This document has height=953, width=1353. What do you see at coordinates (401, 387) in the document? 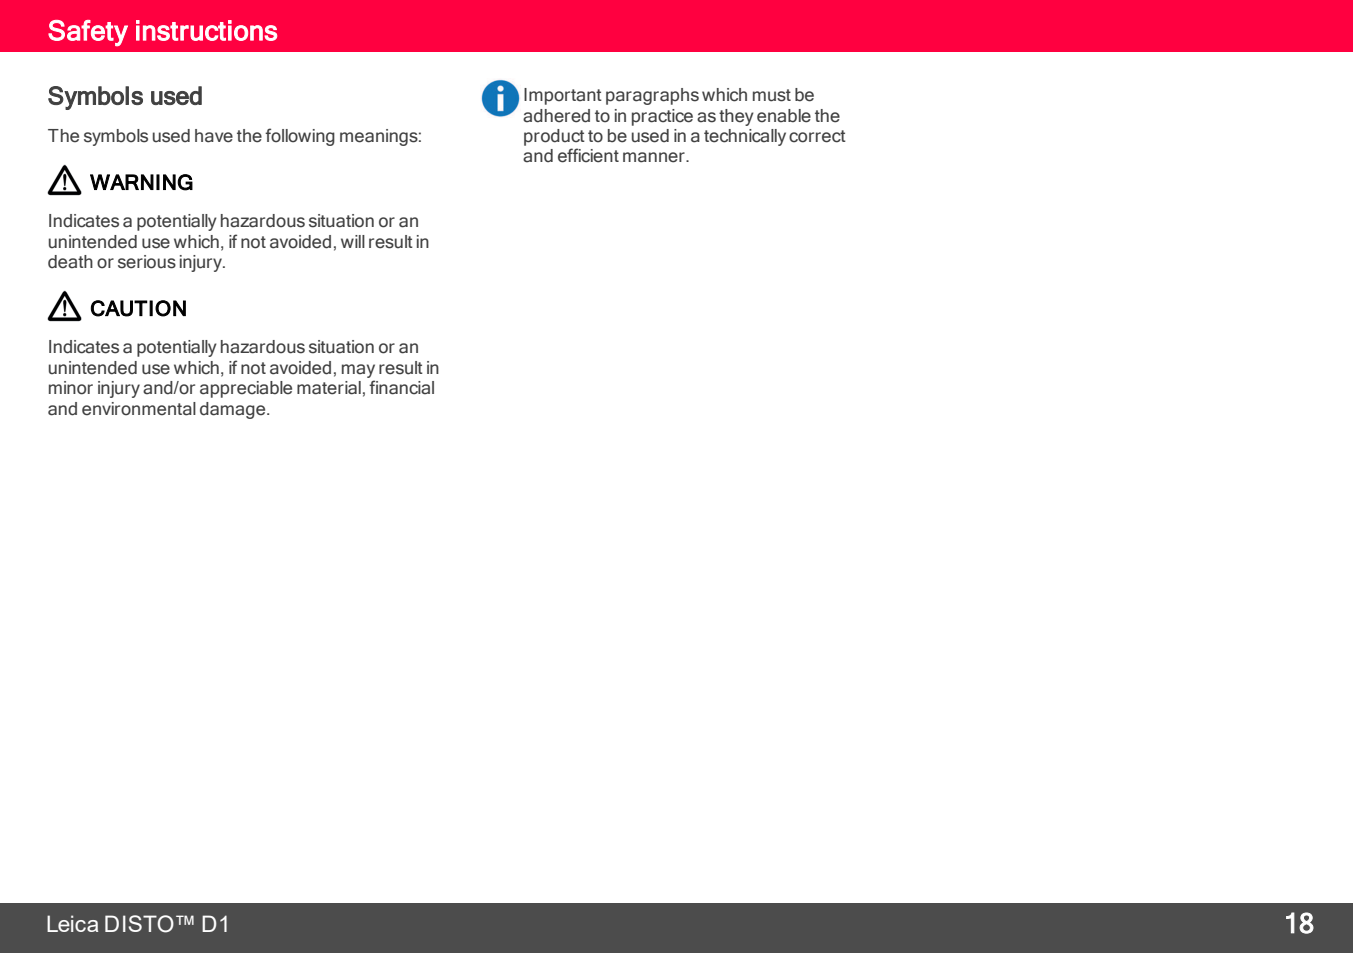
I see `financial` at bounding box center [401, 387].
